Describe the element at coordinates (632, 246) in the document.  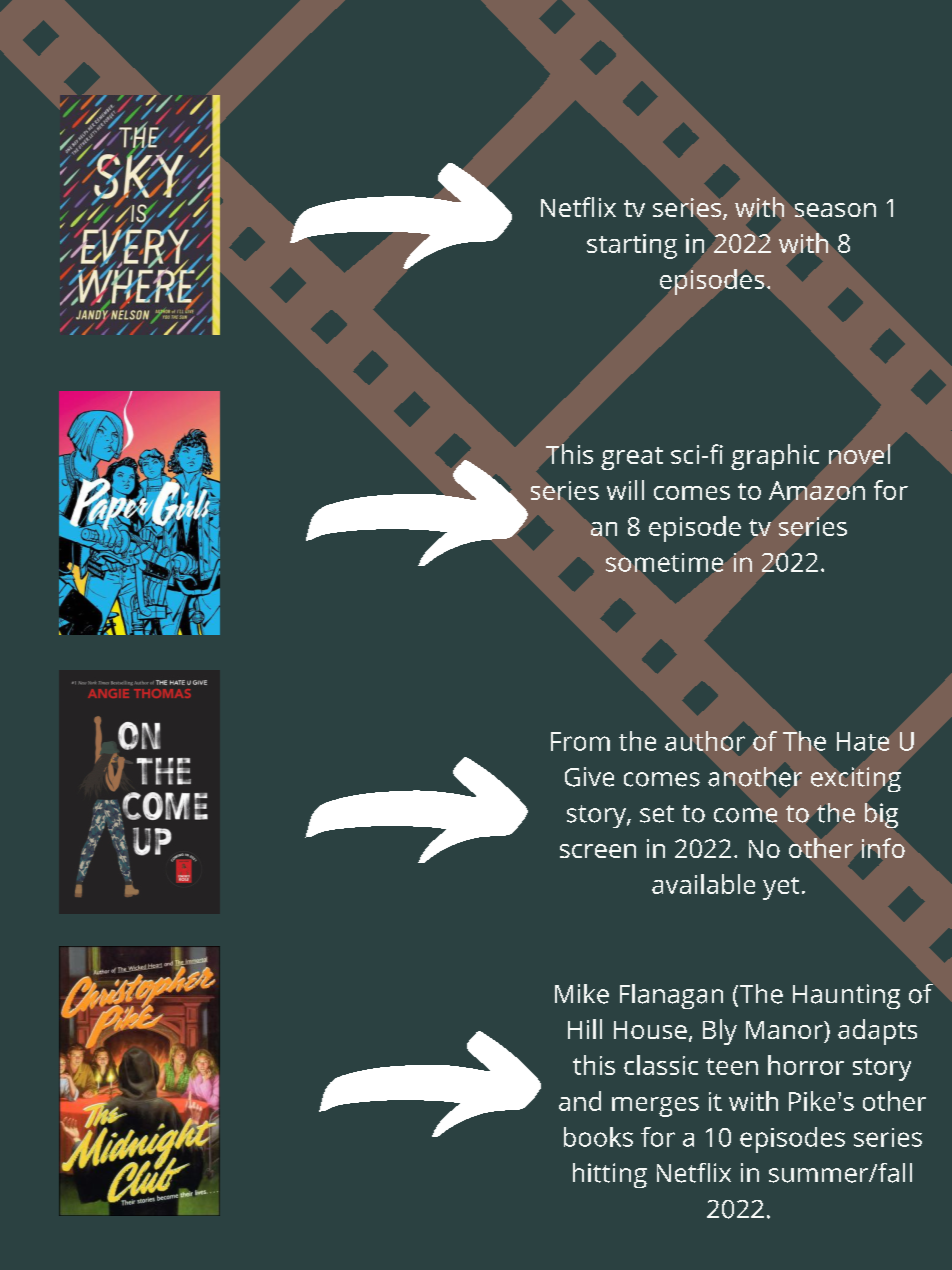
I see `starting` at that location.
